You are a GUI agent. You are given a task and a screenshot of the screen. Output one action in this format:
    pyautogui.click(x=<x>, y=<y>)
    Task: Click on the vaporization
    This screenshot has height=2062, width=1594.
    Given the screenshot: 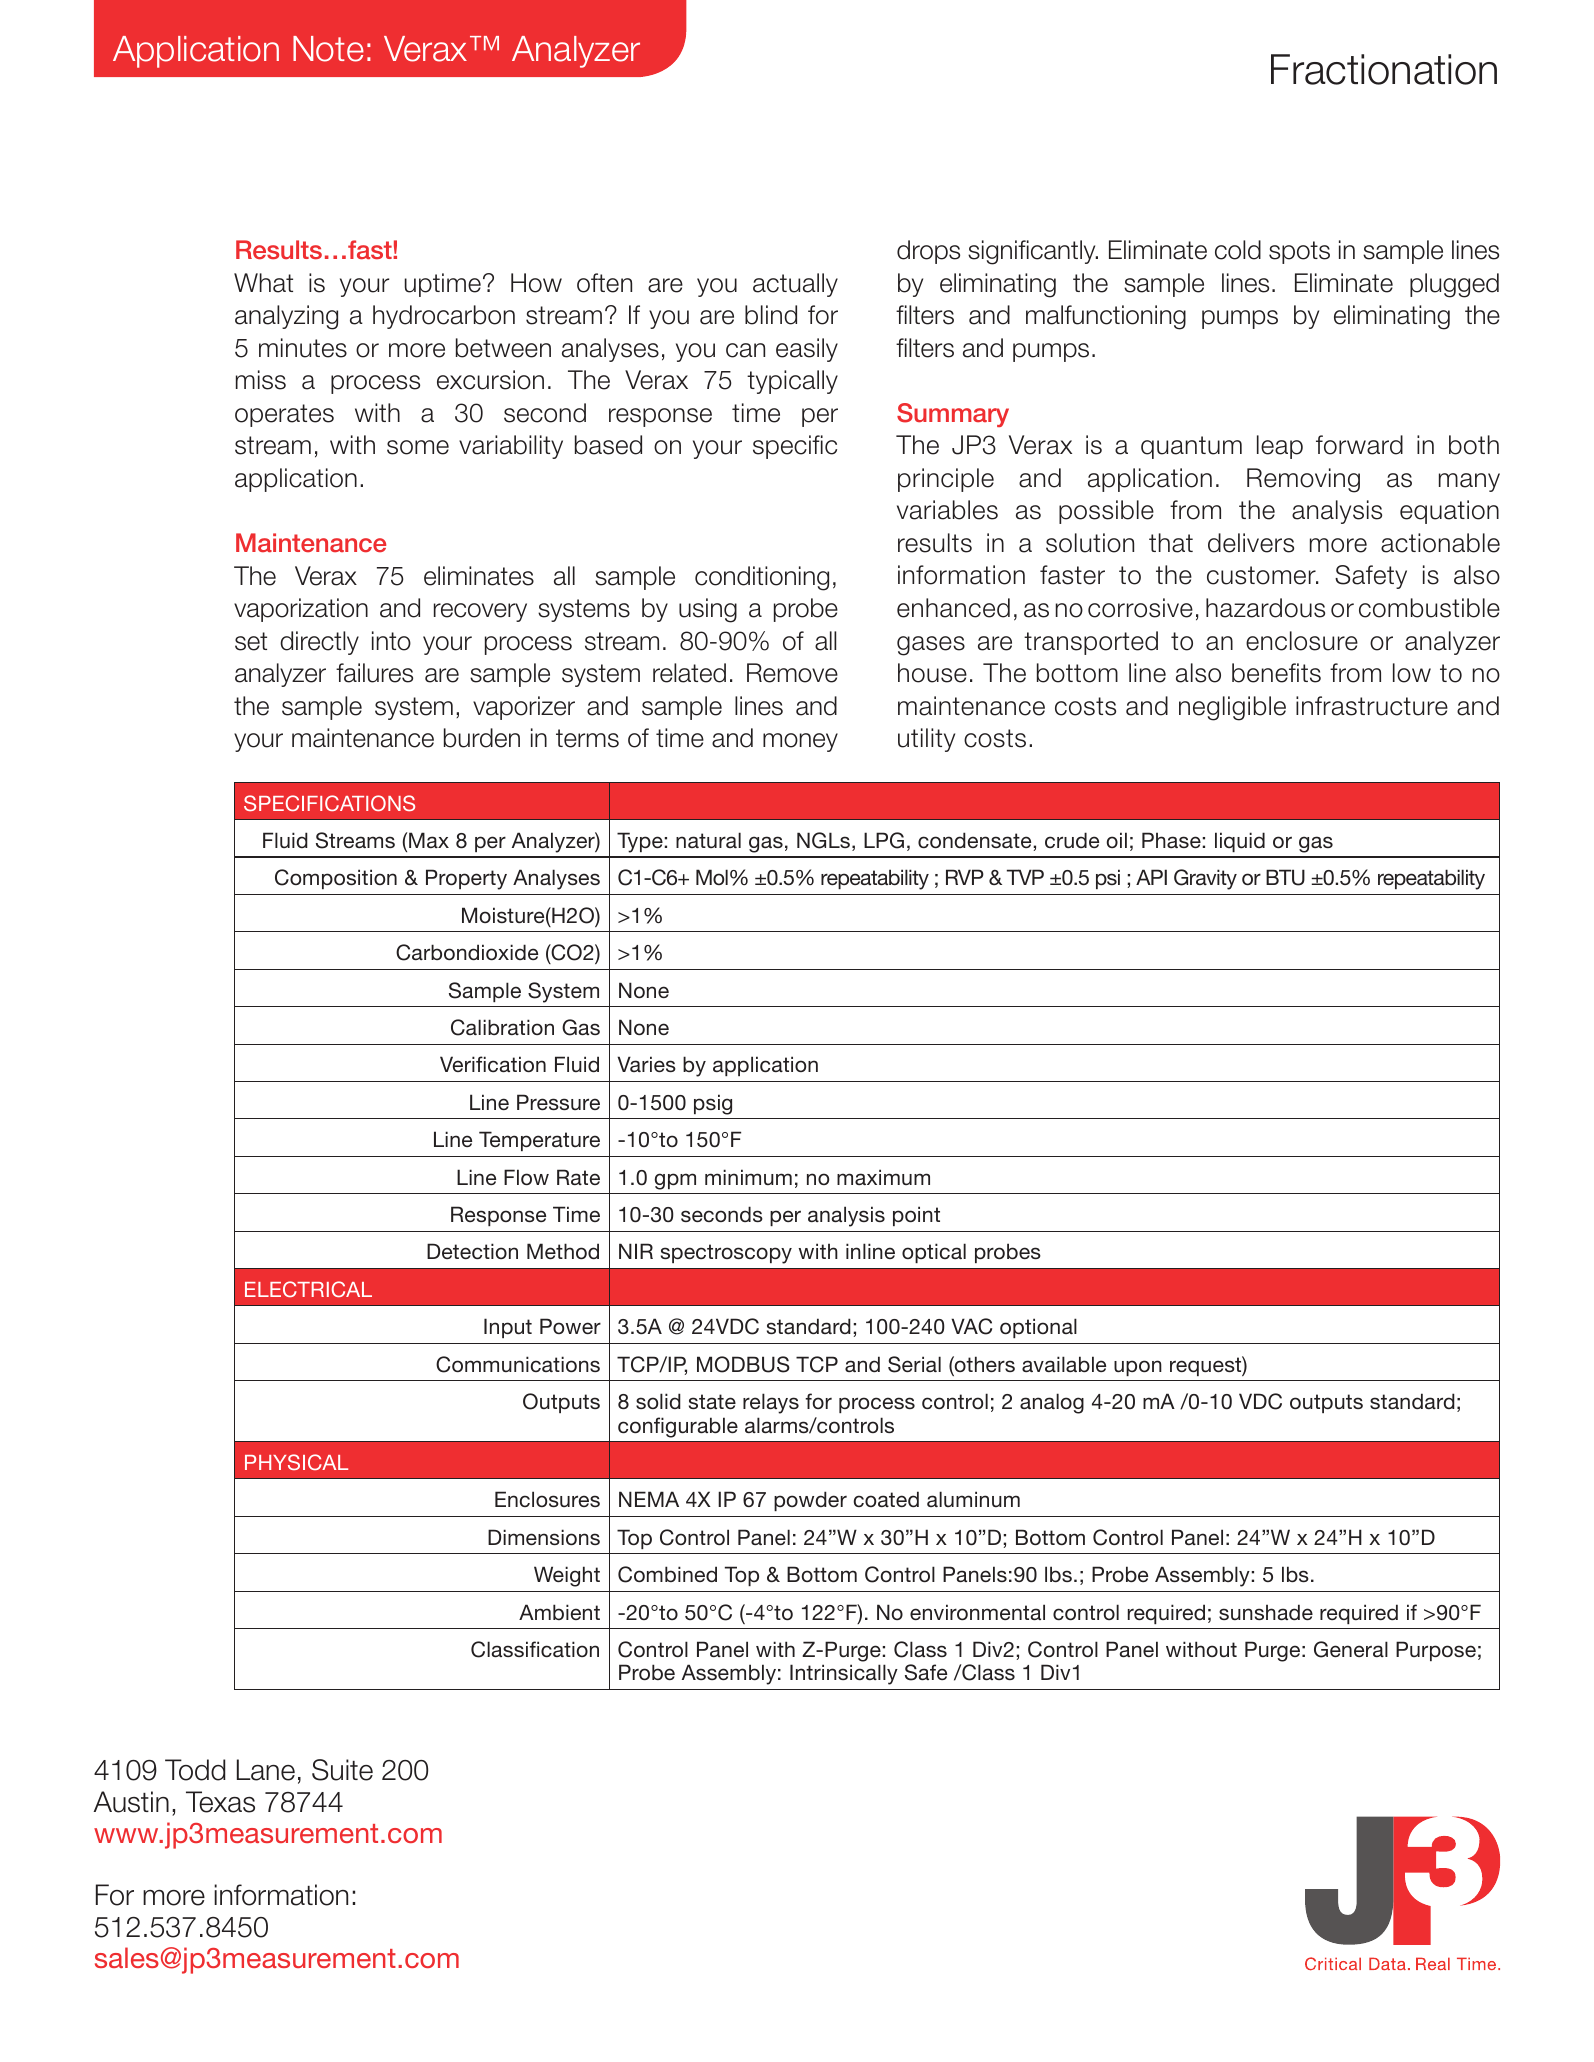 What is the action you would take?
    pyautogui.click(x=301, y=610)
